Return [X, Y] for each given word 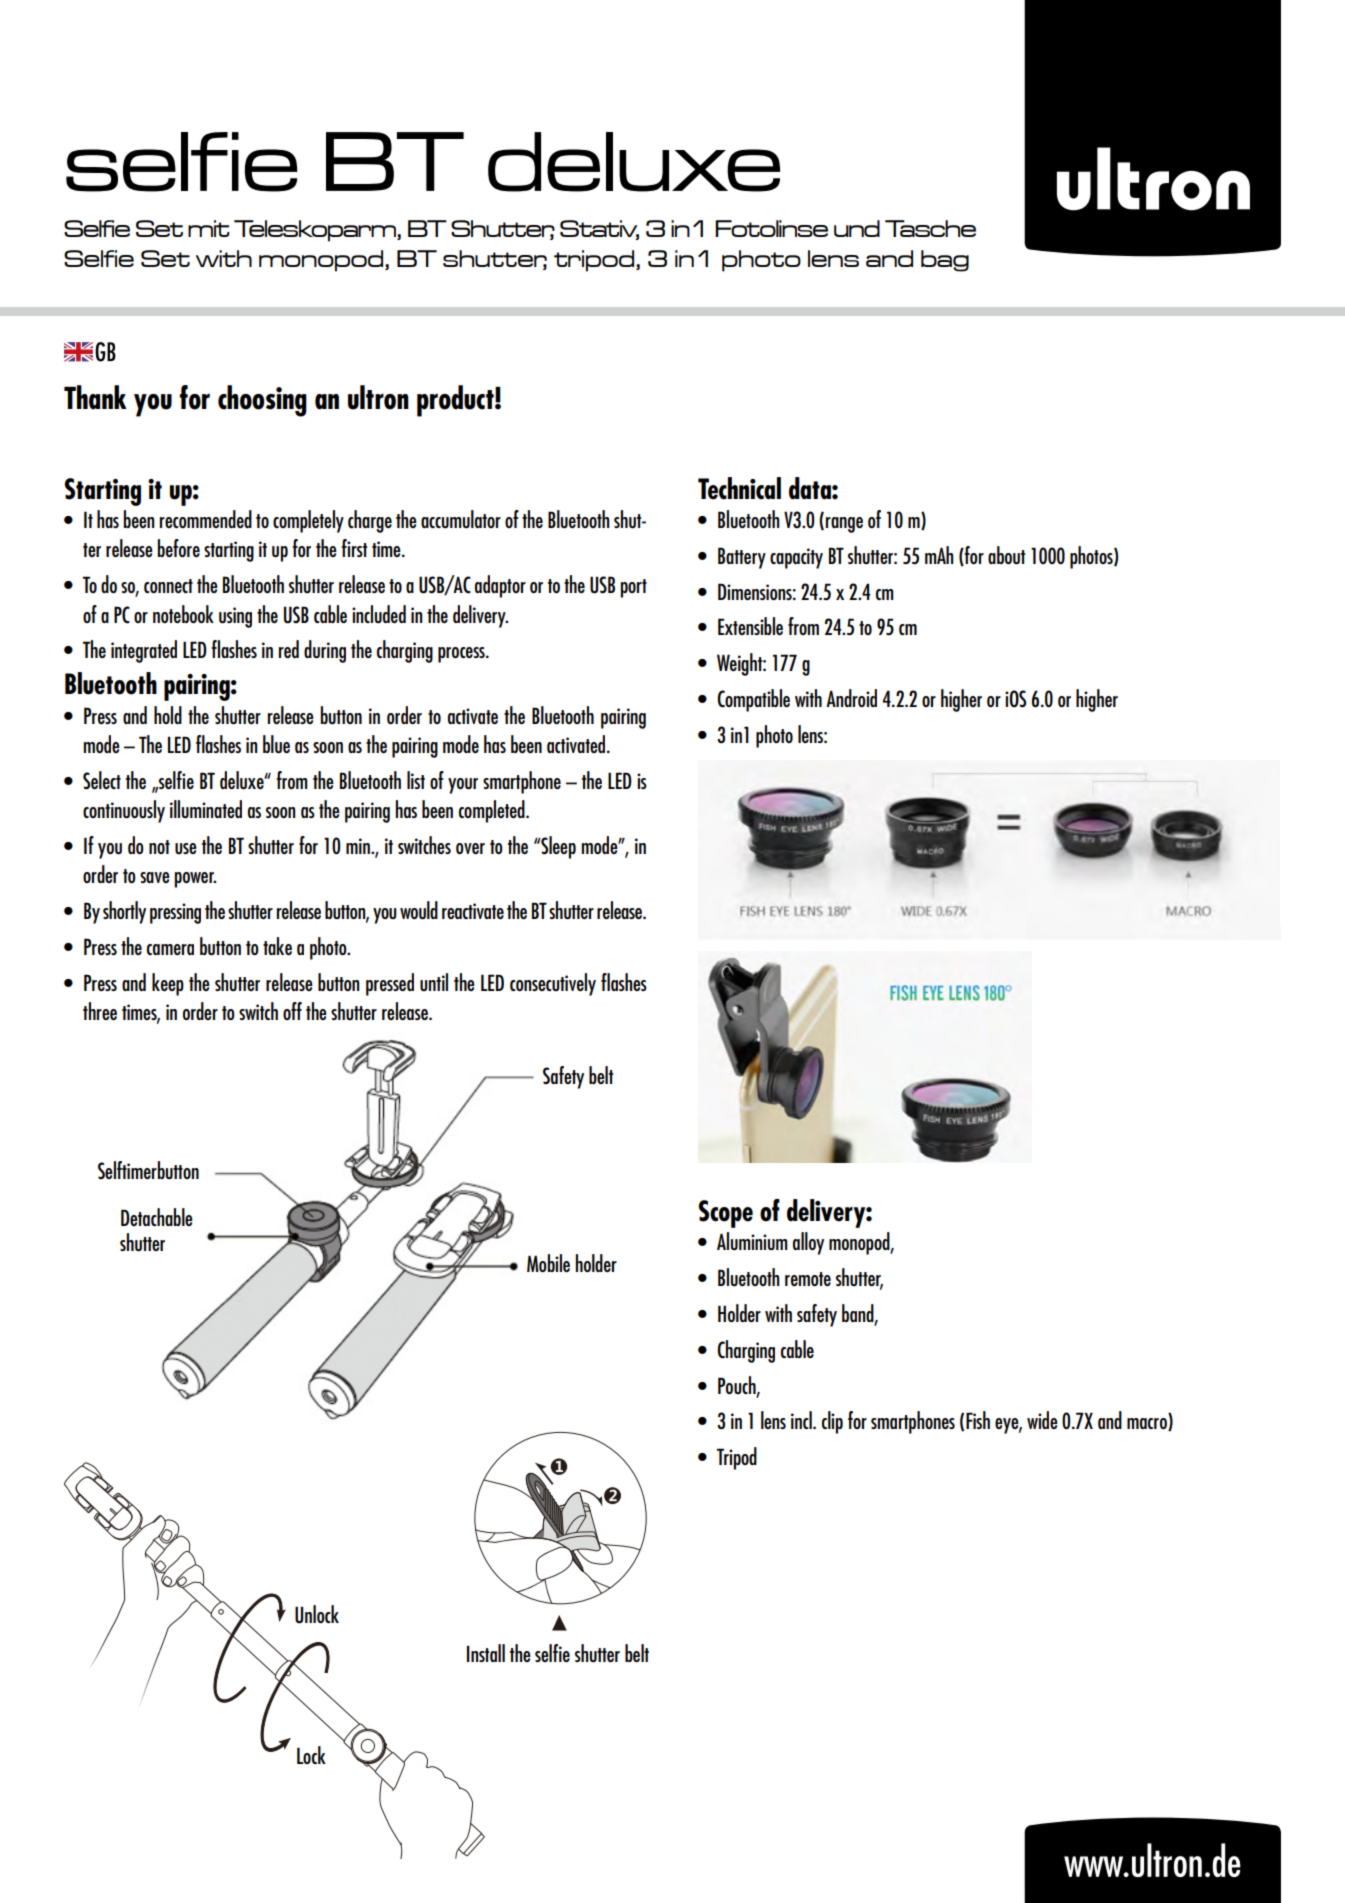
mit [209, 228]
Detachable [157, 1217]
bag [945, 261]
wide [1042, 1420]
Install [486, 1653]
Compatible [753, 700]
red [289, 649]
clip [832, 1422]
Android [851, 698]
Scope [726, 1214]
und [857, 228]
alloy [808, 1243]
